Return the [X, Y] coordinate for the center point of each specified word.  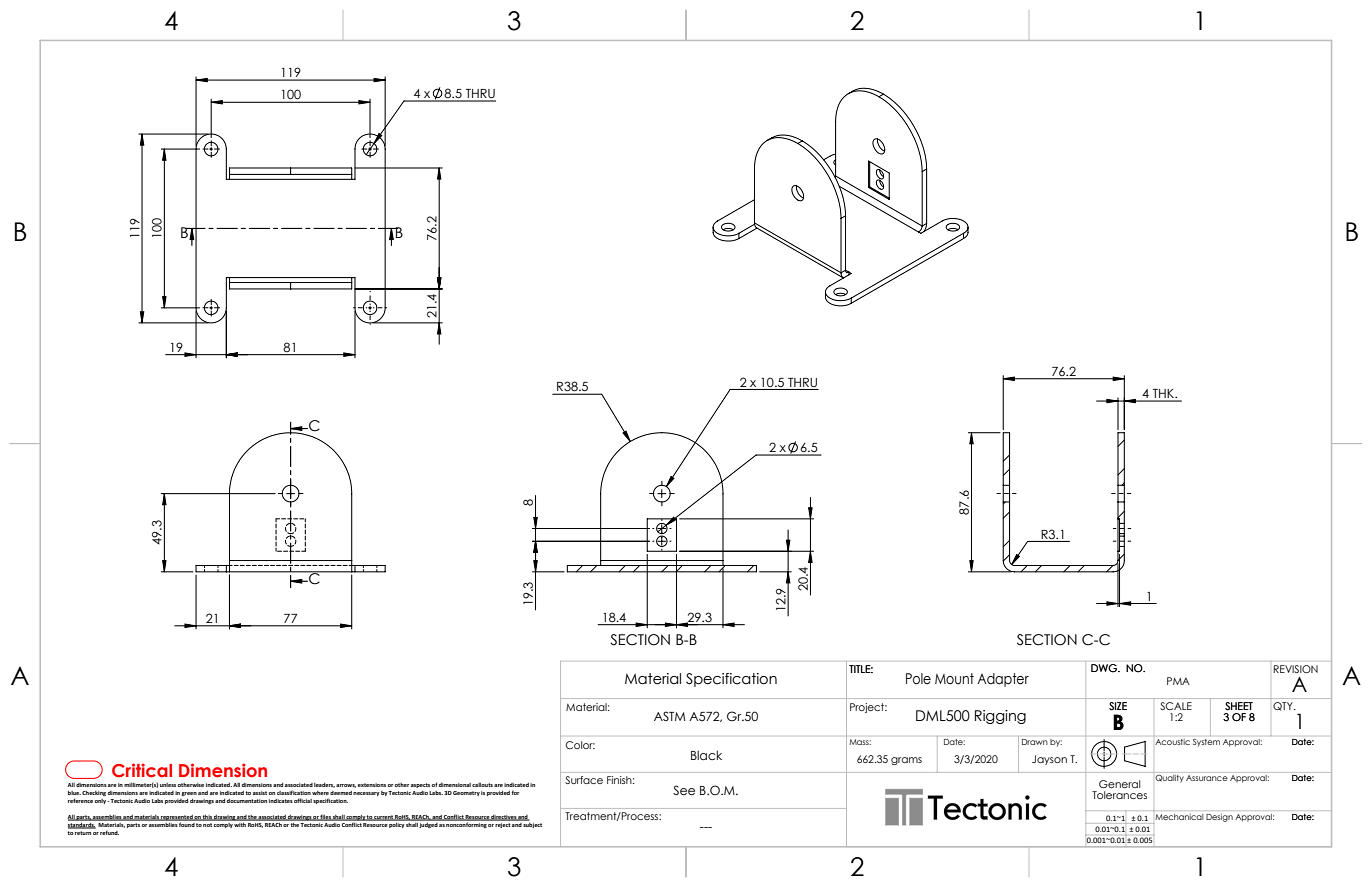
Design [1219, 818]
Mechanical [1178, 815]
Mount [954, 679]
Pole [918, 679]
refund [109, 832]
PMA [1178, 681]
